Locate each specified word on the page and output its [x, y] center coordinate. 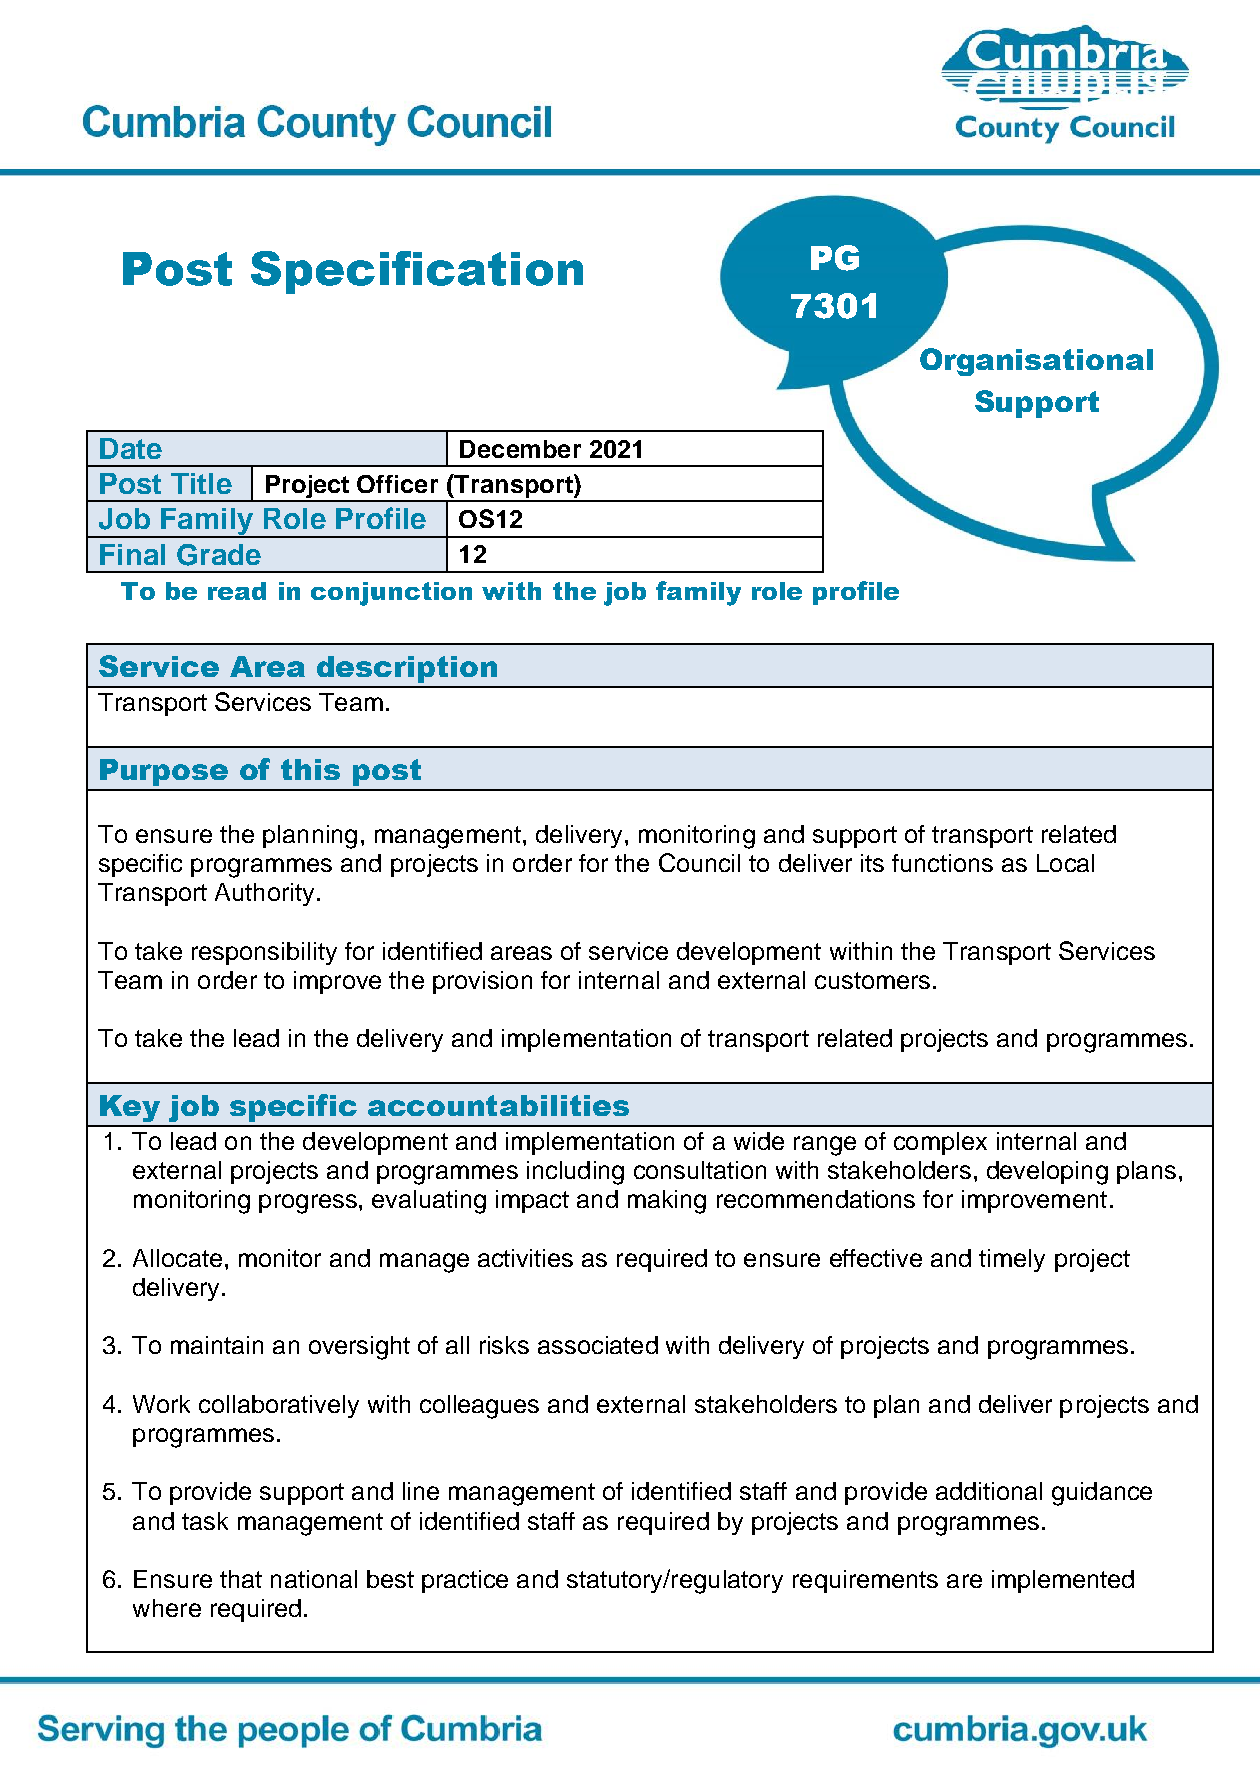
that [241, 1579]
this [310, 769]
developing [1047, 1173]
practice [465, 1581]
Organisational [1036, 362]
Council [699, 862]
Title [201, 483]
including [575, 1173]
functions [942, 863]
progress [308, 1204]
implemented [1063, 1581]
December [520, 449]
